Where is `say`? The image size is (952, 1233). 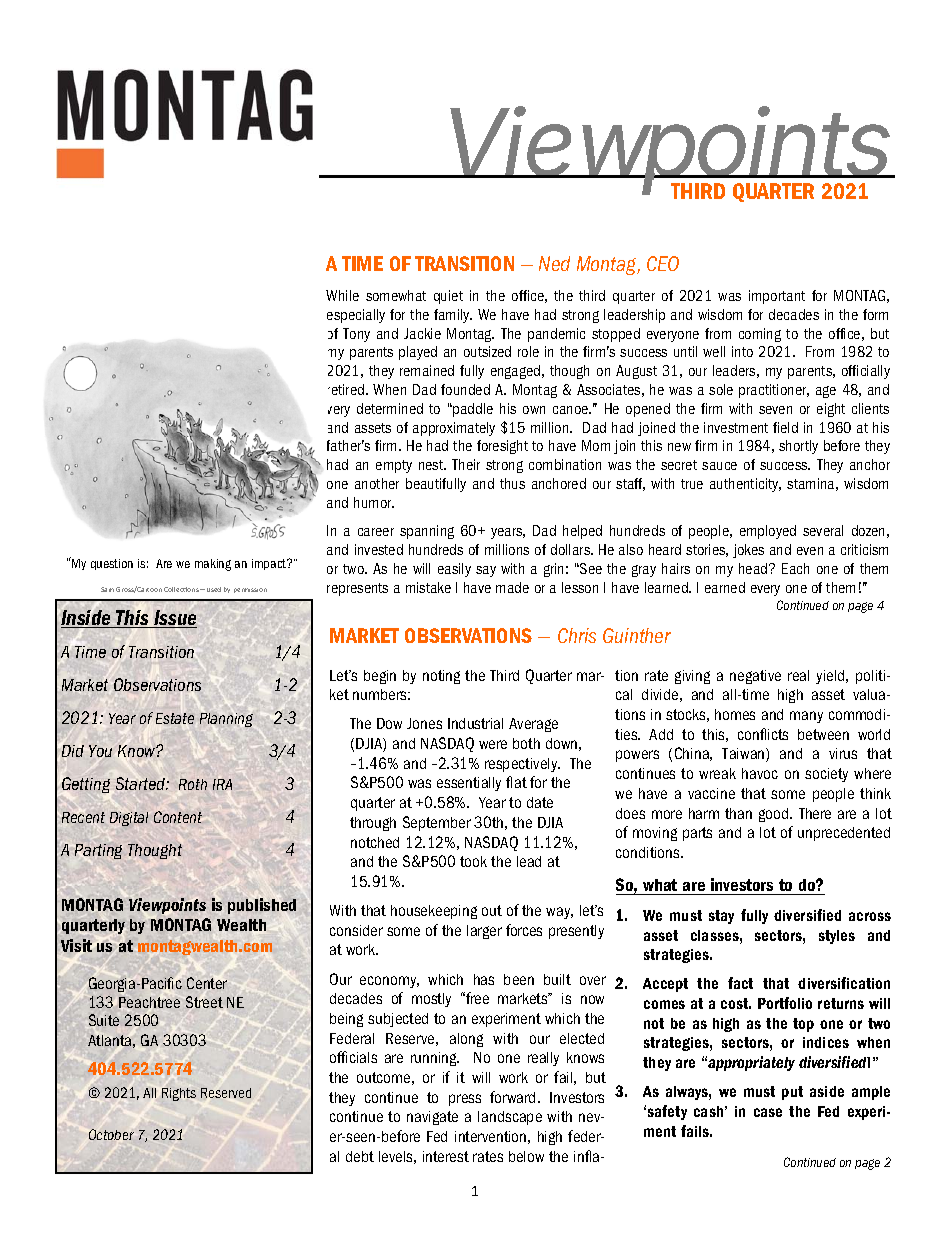 say is located at coordinates (486, 571).
